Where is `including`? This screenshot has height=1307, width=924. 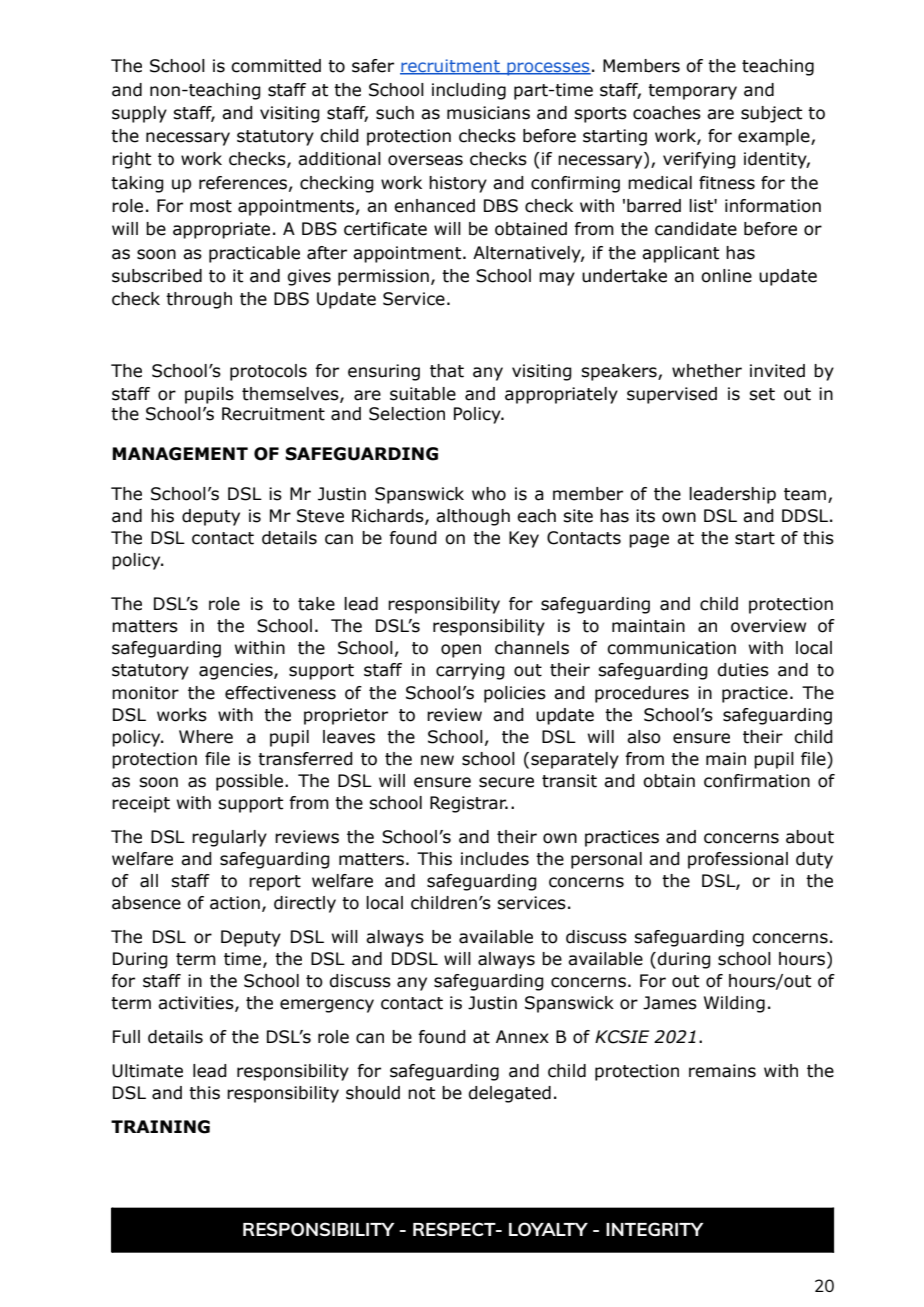 including is located at coordinates (469, 91).
